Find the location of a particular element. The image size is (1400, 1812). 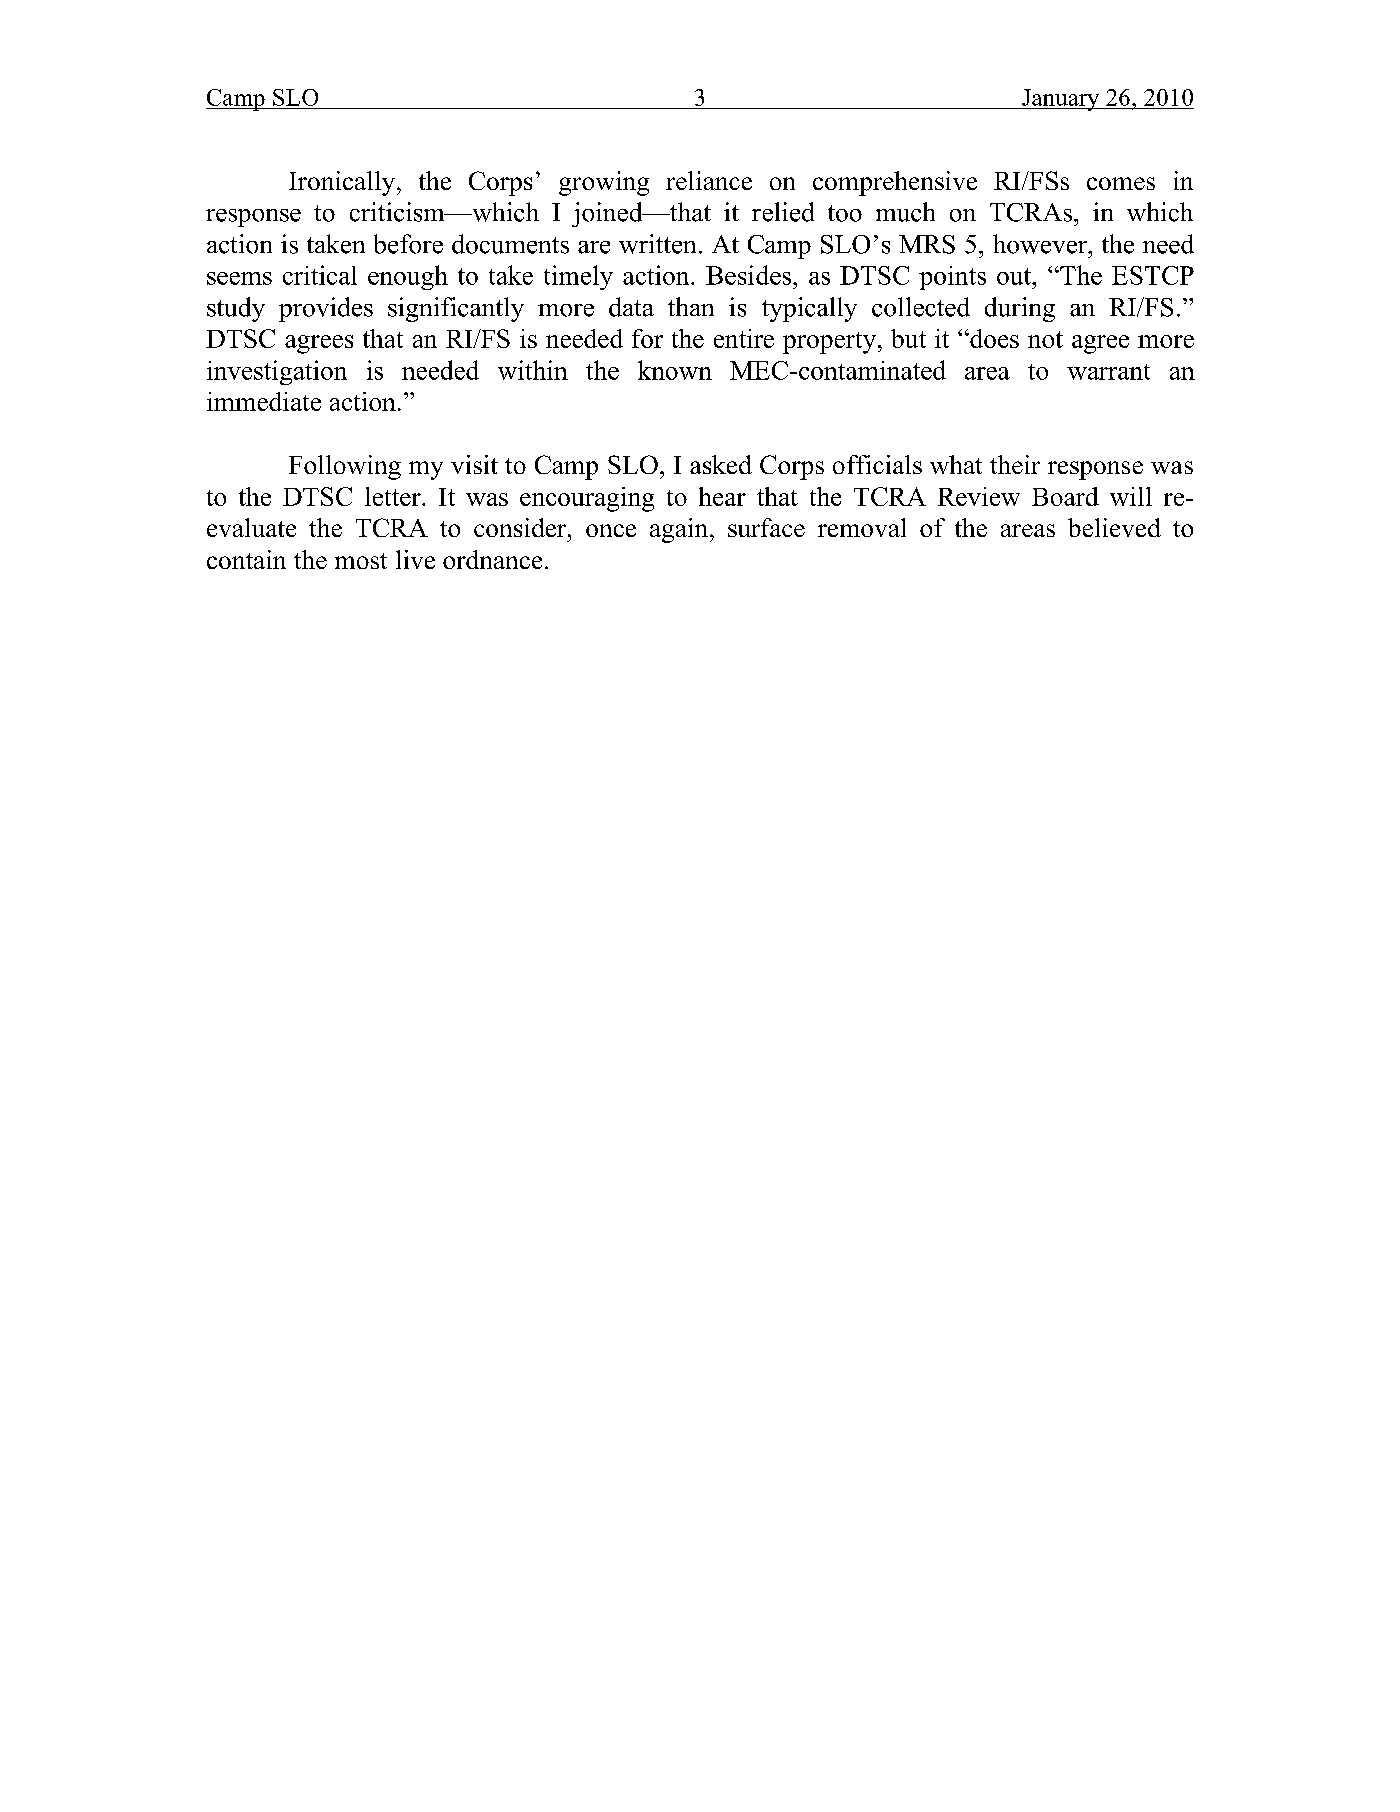

provides is located at coordinates (326, 309).
